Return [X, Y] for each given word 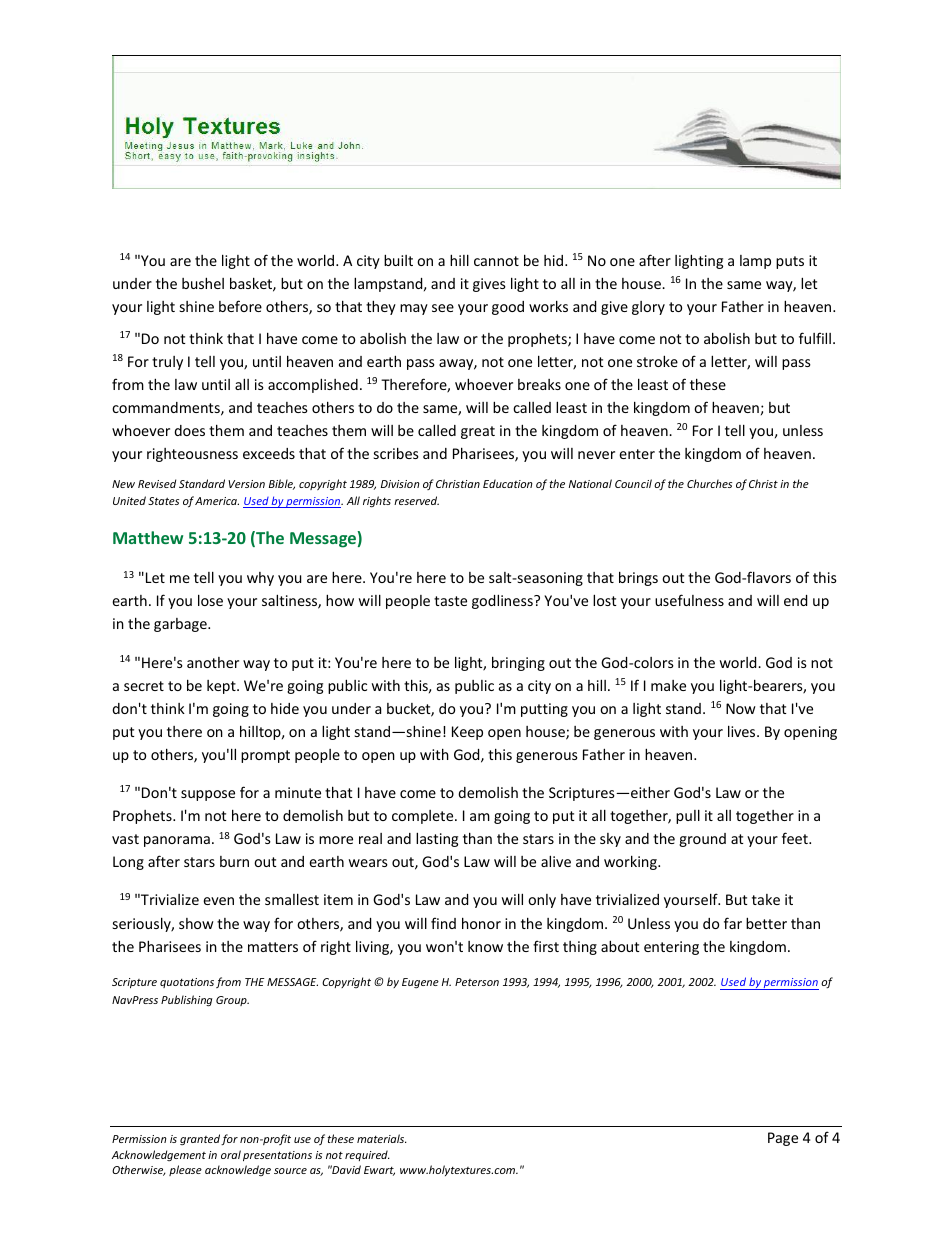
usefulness [689, 600]
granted [201, 1139]
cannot [496, 261]
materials [382, 1138]
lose [210, 600]
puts [790, 262]
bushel [203, 283]
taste [450, 601]
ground [702, 840]
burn [234, 861]
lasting [437, 839]
